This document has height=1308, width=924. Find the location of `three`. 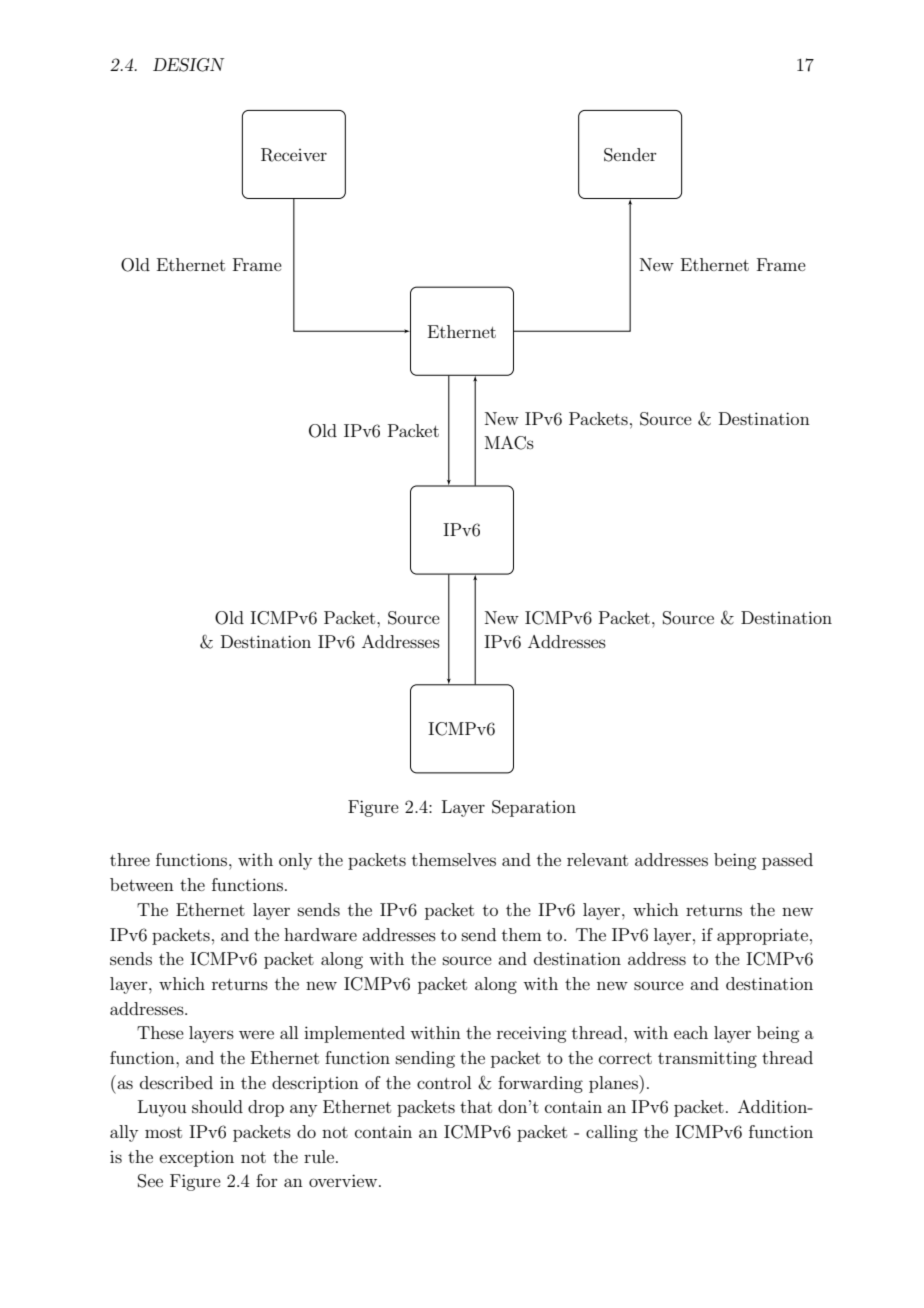

three is located at coordinates (130, 859).
